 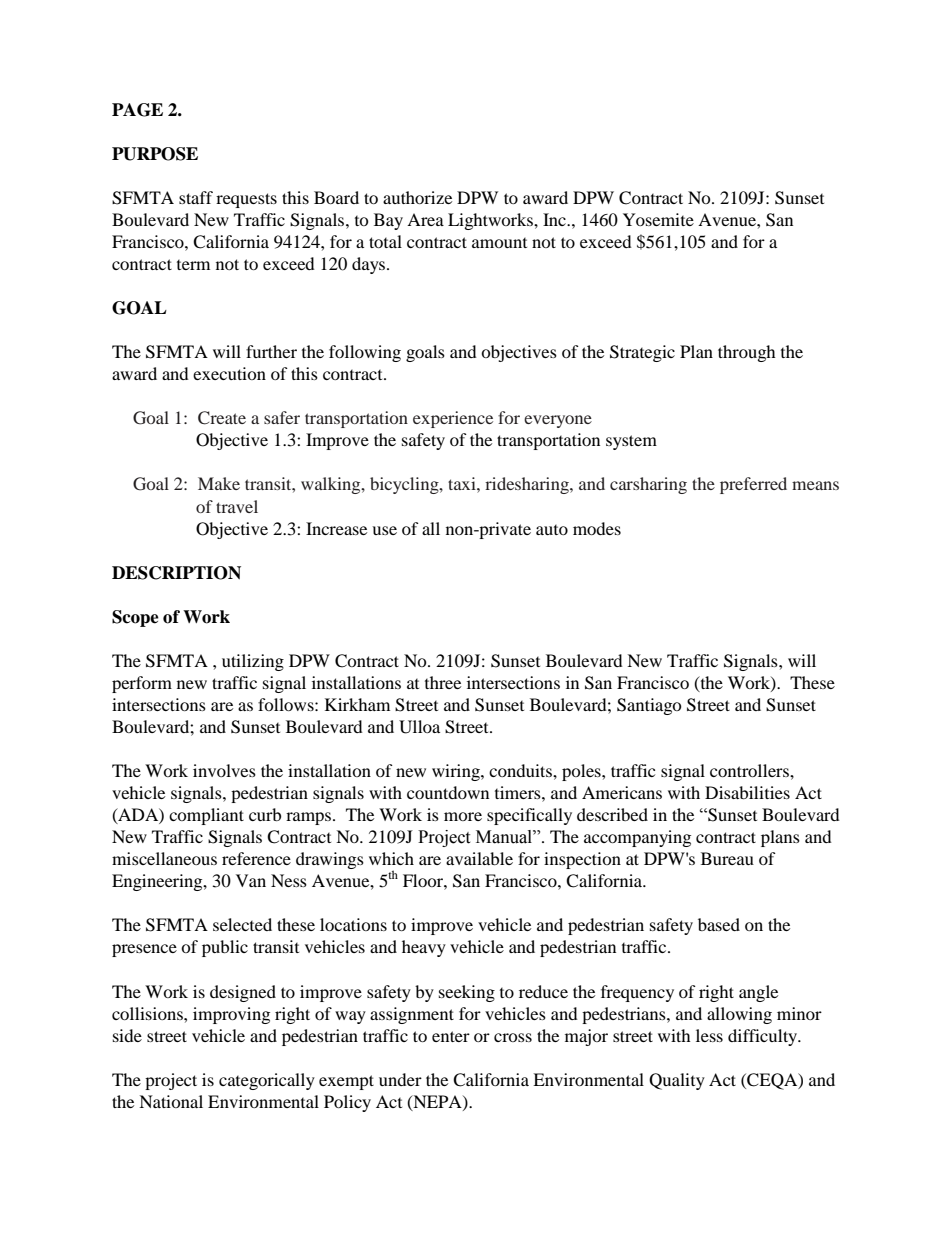 I want to click on three, so click(x=443, y=682).
